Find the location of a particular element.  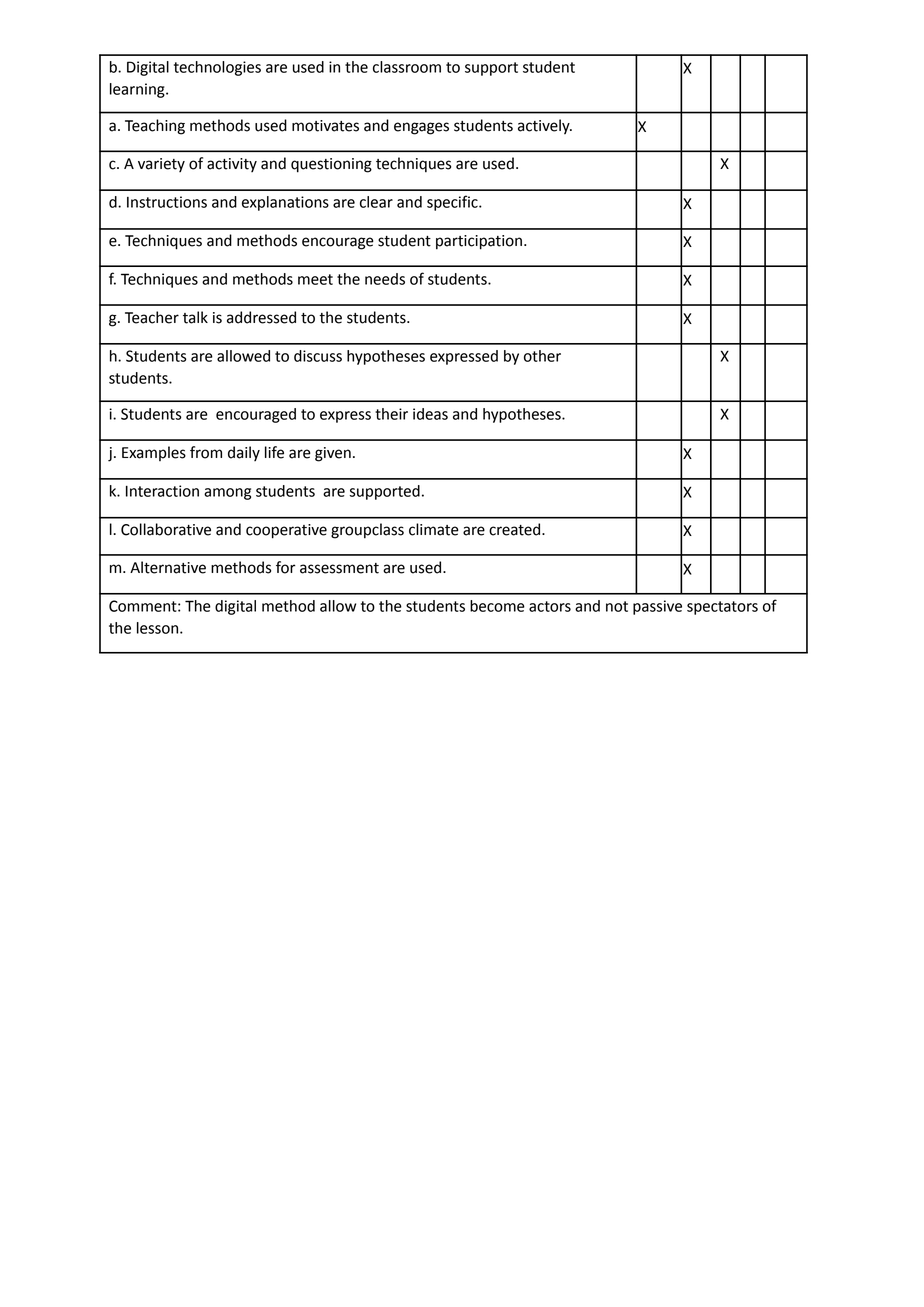

specific is located at coordinates (453, 203).
